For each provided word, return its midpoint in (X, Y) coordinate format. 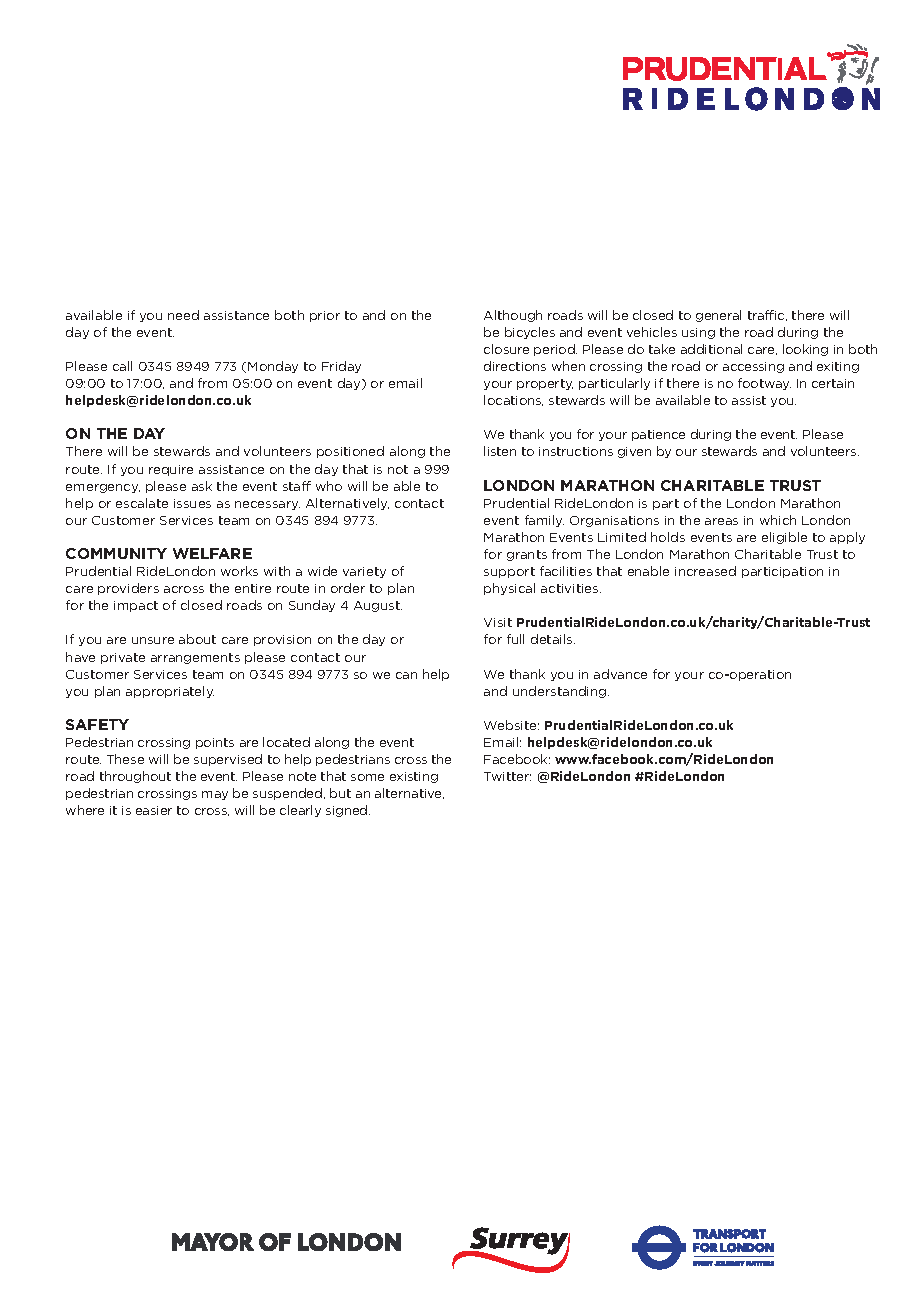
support (509, 572)
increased (705, 571)
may (215, 795)
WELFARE (212, 553)
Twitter (507, 776)
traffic (767, 315)
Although (513, 316)
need (183, 315)
